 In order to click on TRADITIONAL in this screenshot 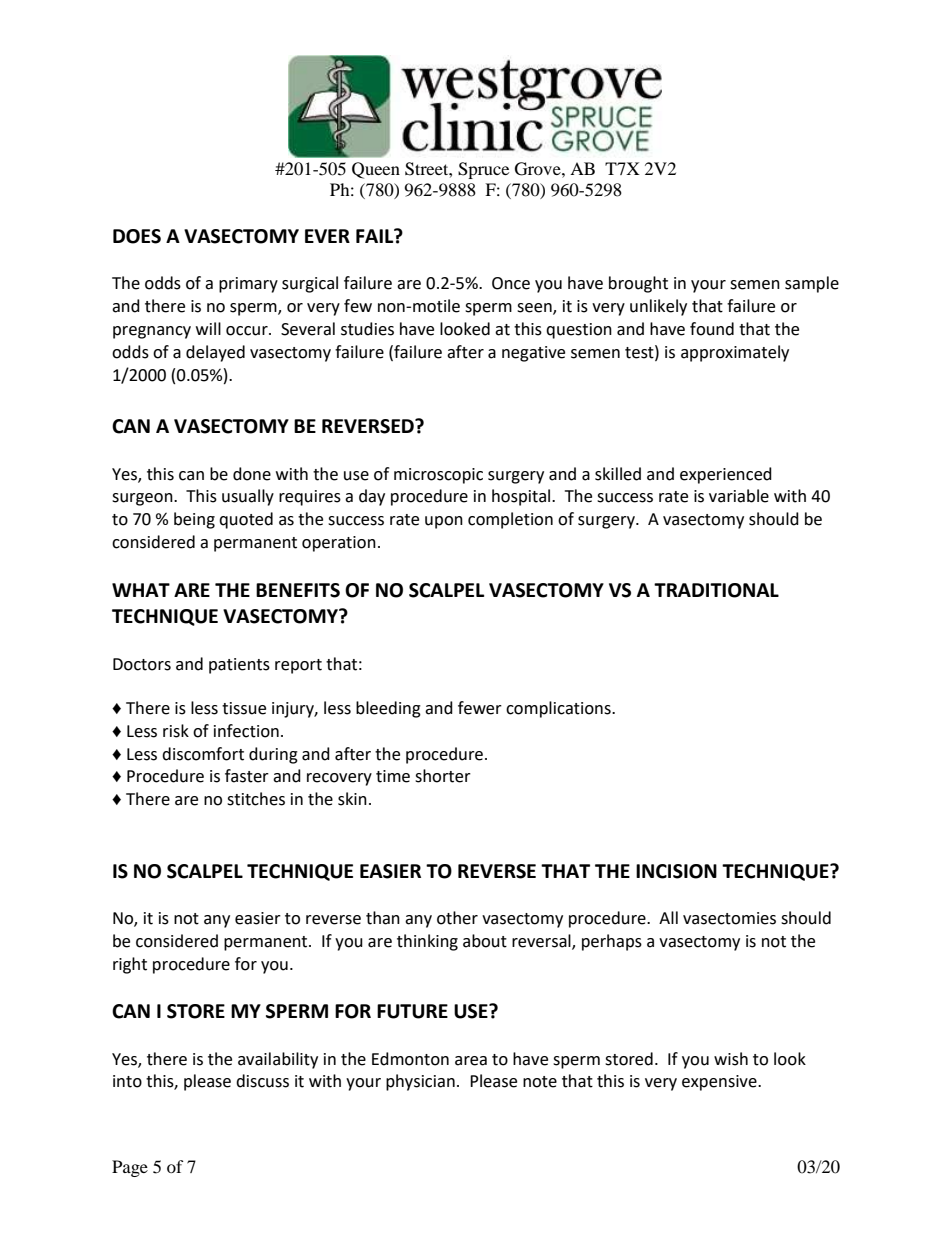, I will do `click(716, 590)`.
